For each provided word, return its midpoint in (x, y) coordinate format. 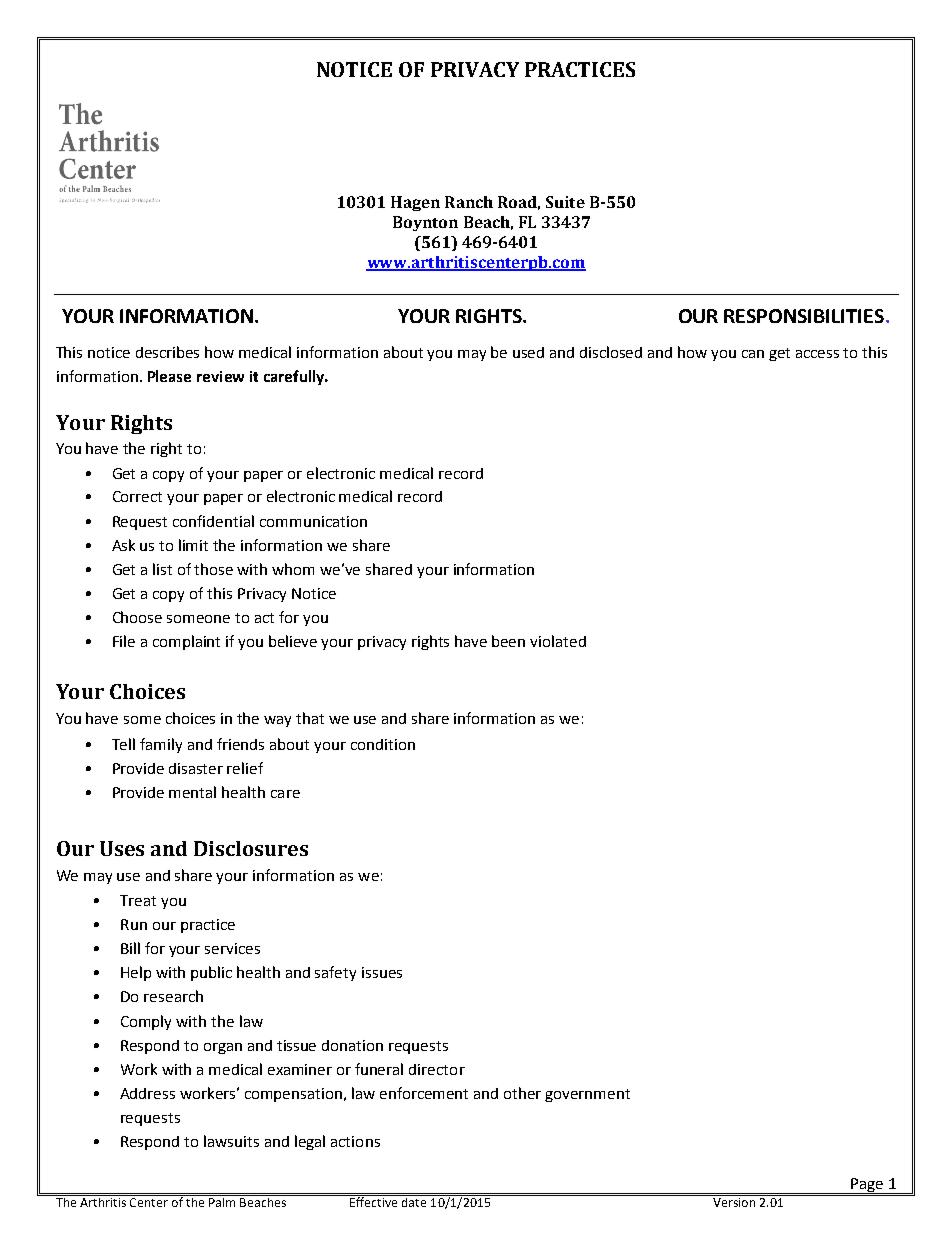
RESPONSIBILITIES (804, 316)
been (508, 641)
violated (558, 641)
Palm (222, 1201)
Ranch (469, 202)
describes (167, 352)
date (414, 1201)
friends (240, 744)
